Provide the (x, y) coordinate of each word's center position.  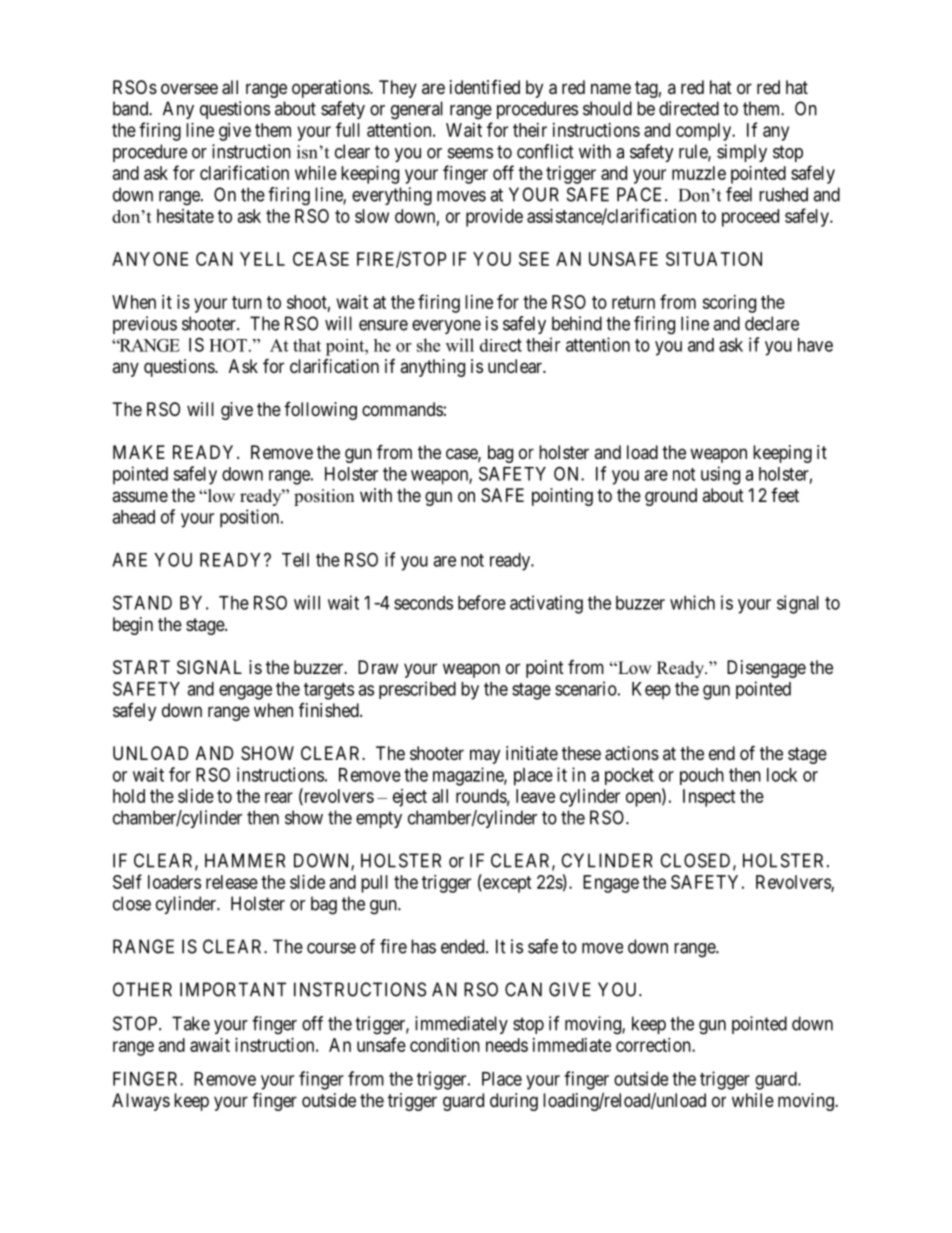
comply (705, 132)
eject (410, 798)
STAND (142, 602)
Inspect (709, 798)
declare (772, 323)
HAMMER (245, 860)
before (482, 602)
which (692, 602)
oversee (189, 88)
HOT (228, 345)
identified (485, 87)
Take (191, 1023)
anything (432, 368)
